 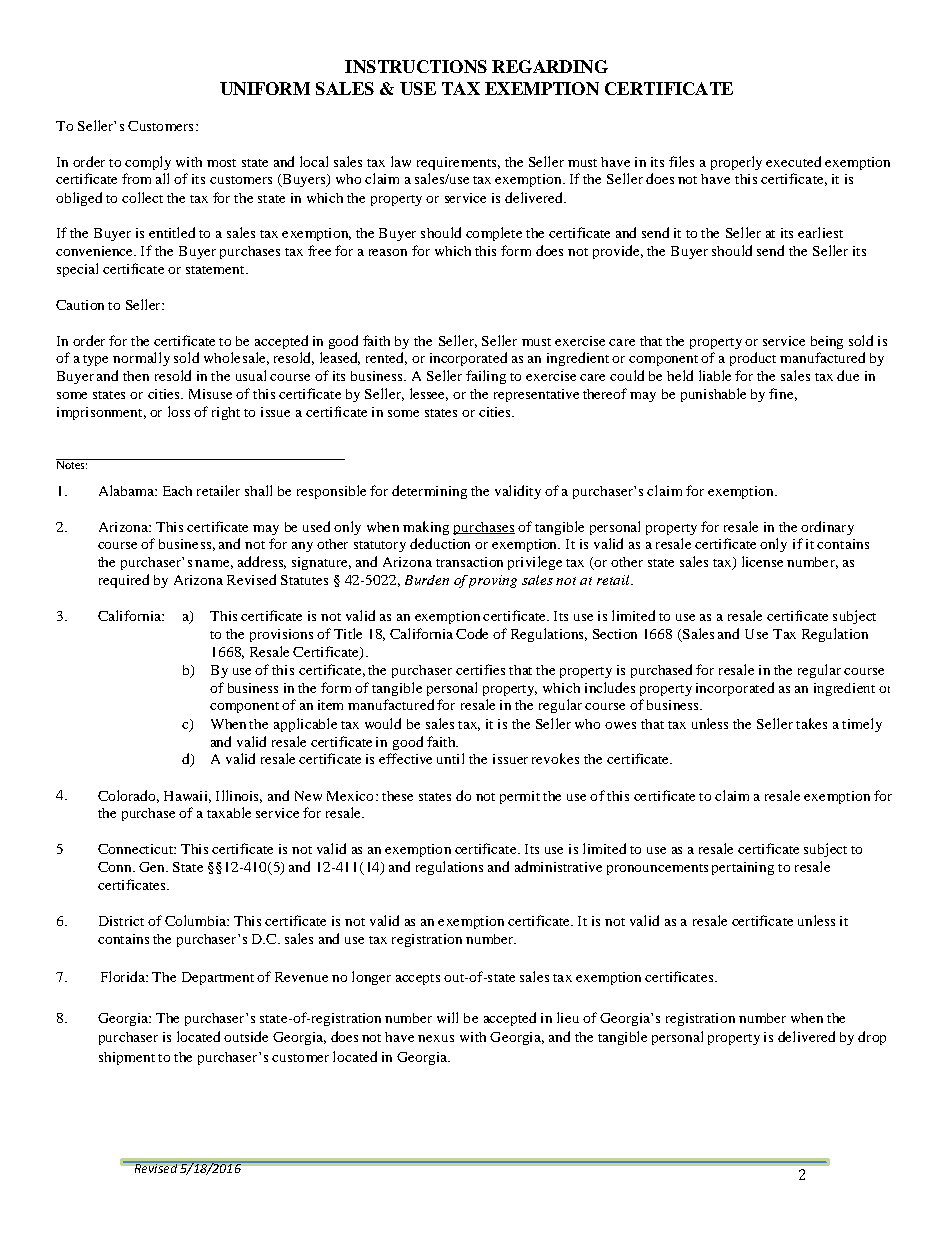 I want to click on executed, so click(x=793, y=161).
